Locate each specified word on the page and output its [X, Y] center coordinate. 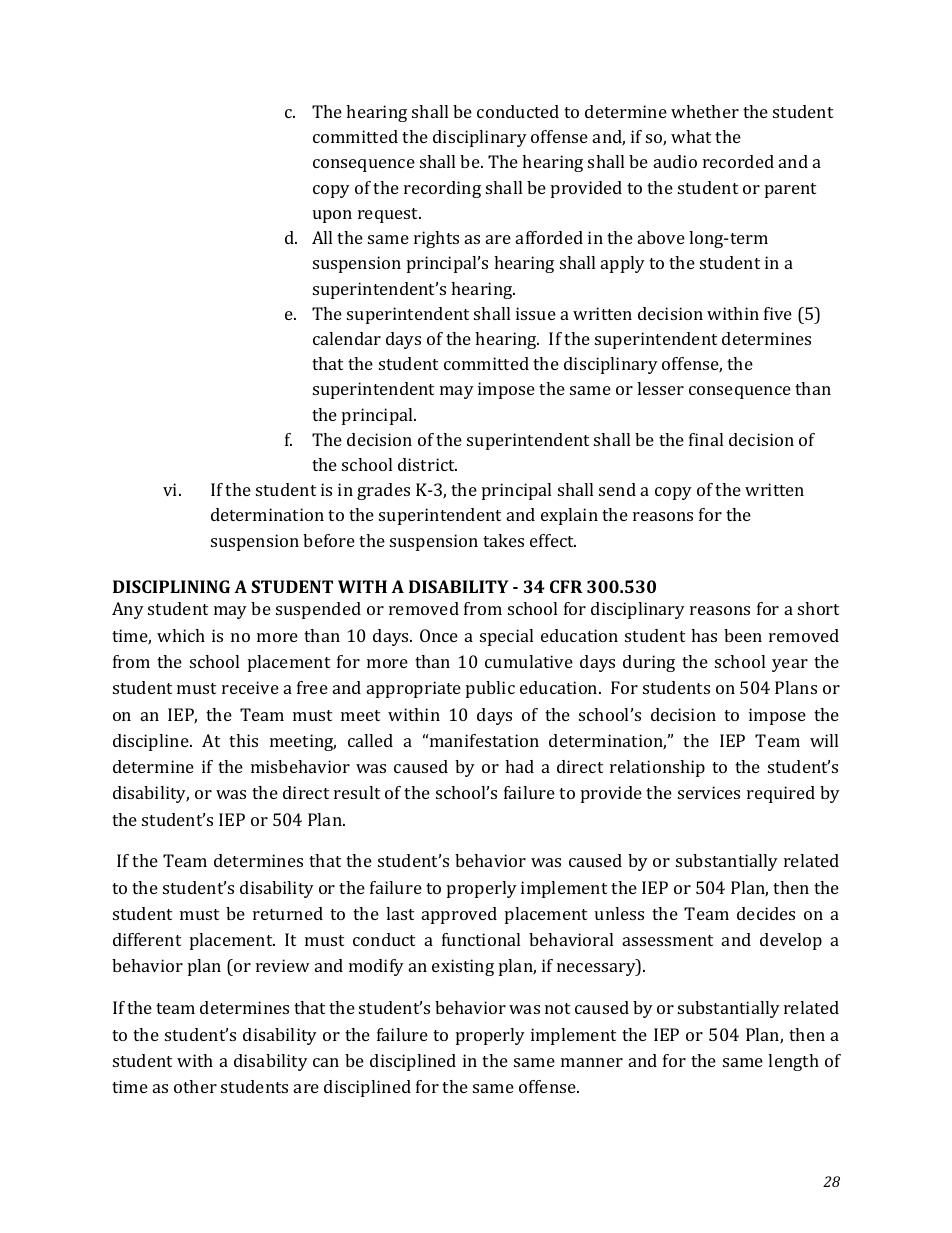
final [706, 439]
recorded [738, 161]
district [427, 464]
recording [442, 189]
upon [332, 216]
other [195, 1086]
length [793, 1062]
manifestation [484, 740]
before [329, 540]
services [709, 792]
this [243, 740]
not [557, 1008]
